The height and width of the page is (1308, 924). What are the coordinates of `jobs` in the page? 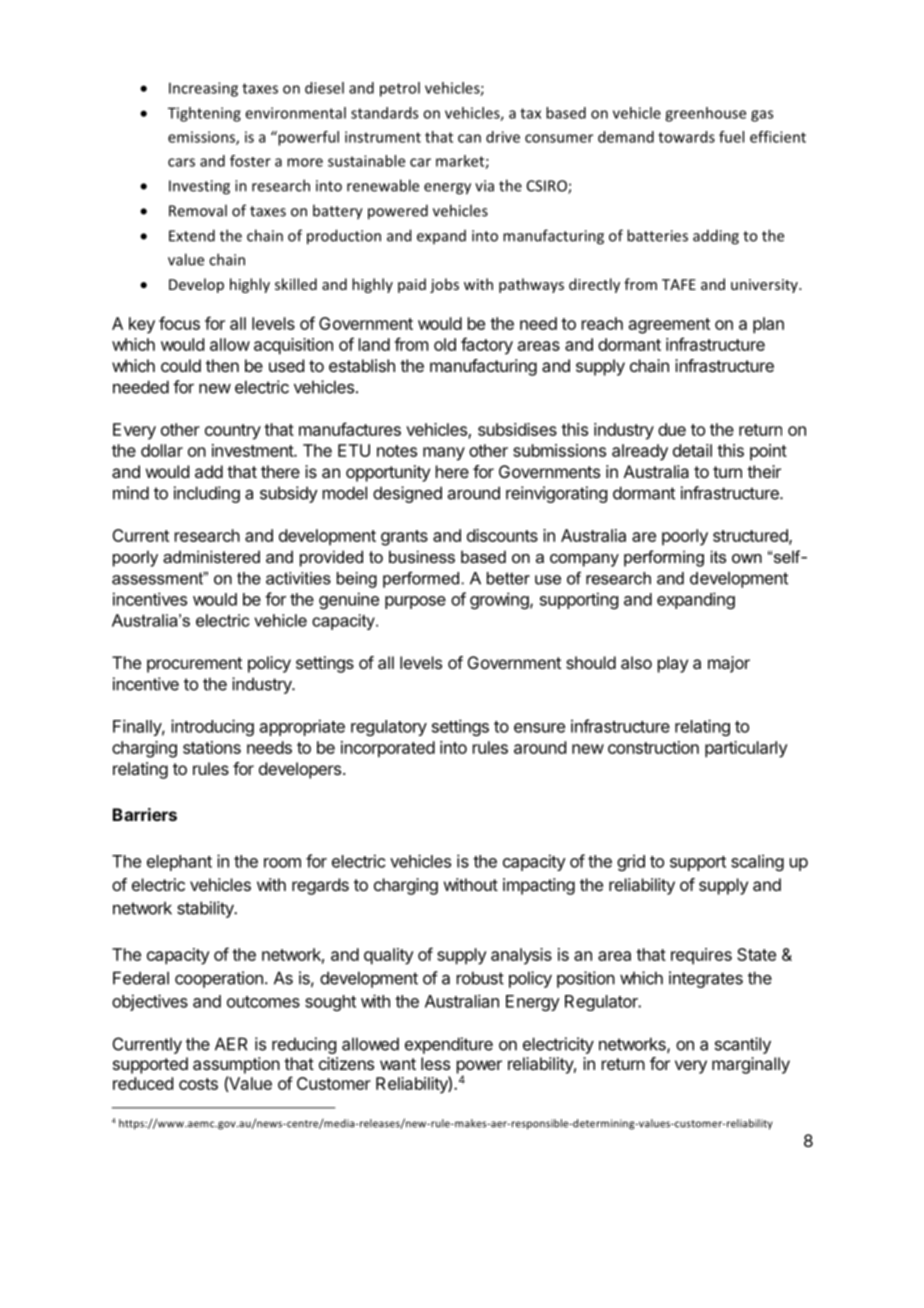 It's located at (444, 285).
